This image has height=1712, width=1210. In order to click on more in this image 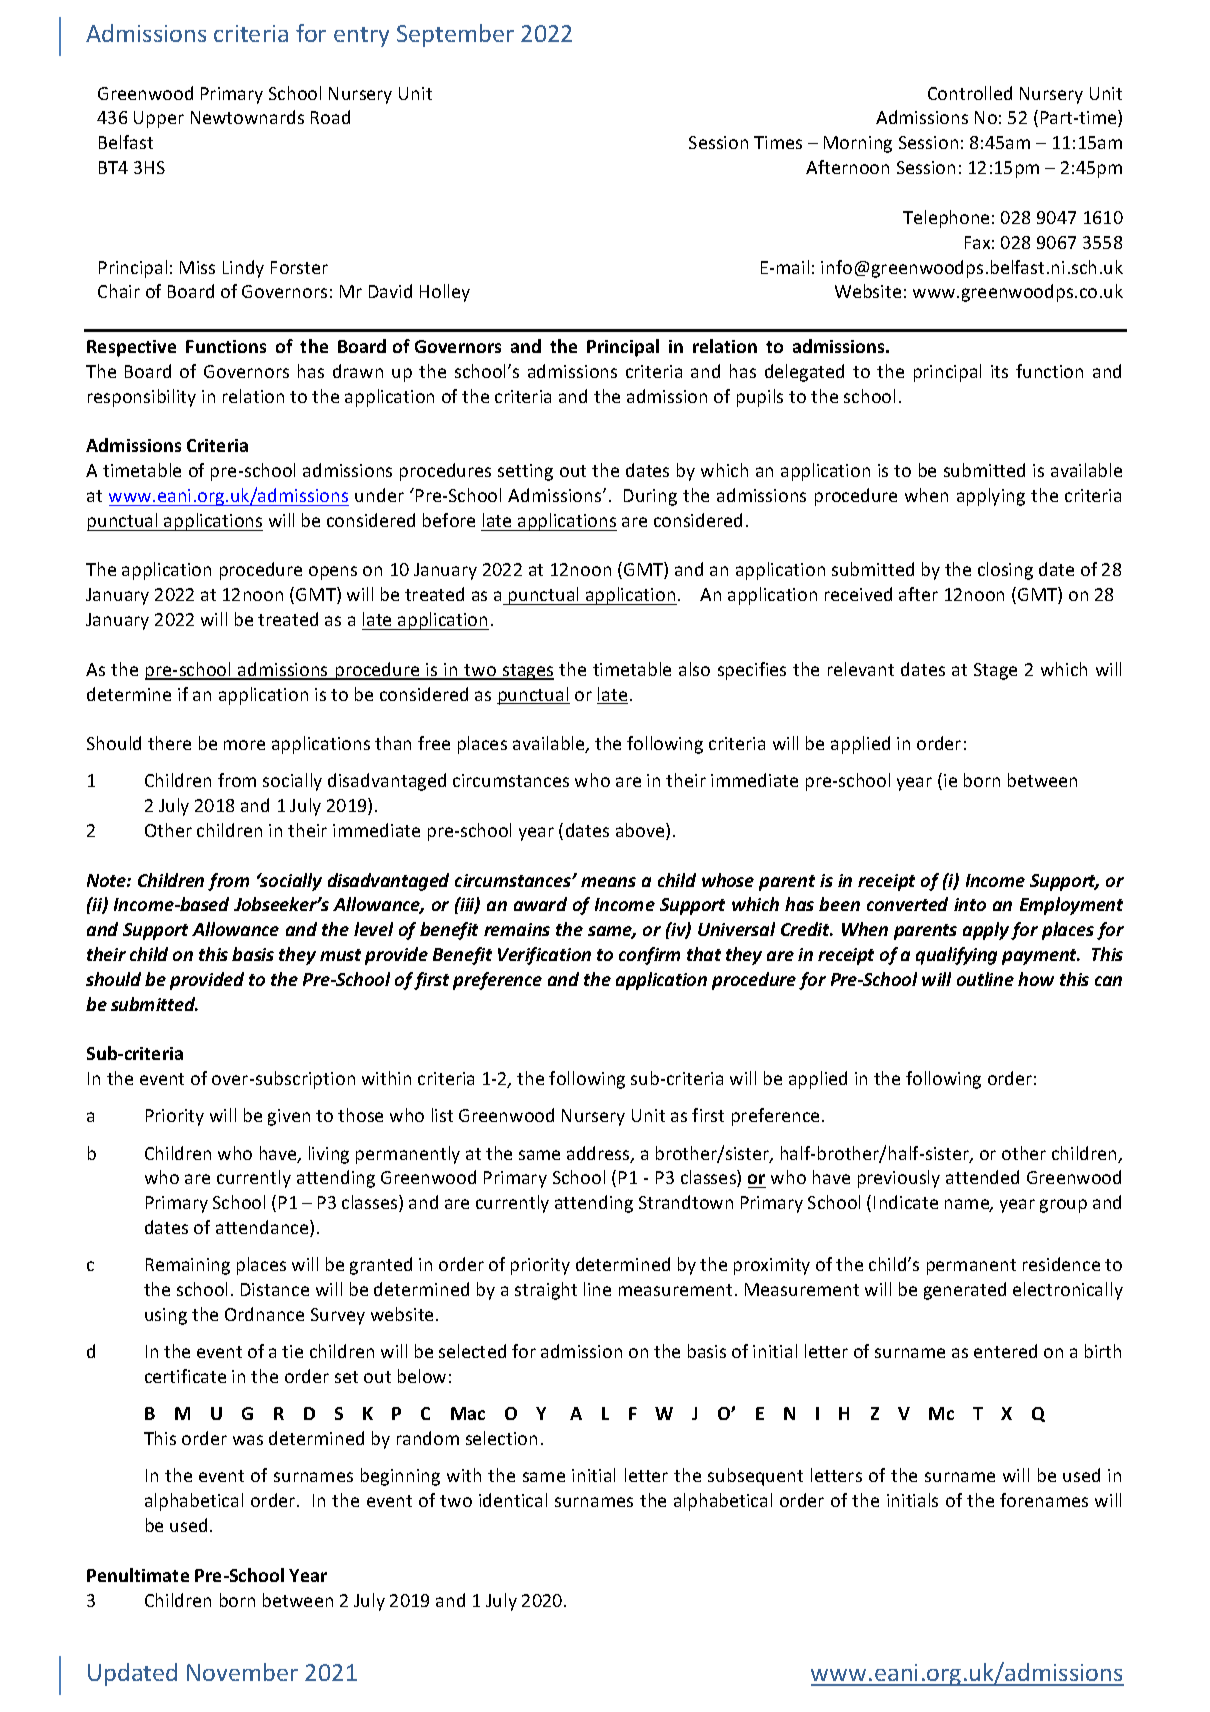, I will do `click(244, 745)`.
